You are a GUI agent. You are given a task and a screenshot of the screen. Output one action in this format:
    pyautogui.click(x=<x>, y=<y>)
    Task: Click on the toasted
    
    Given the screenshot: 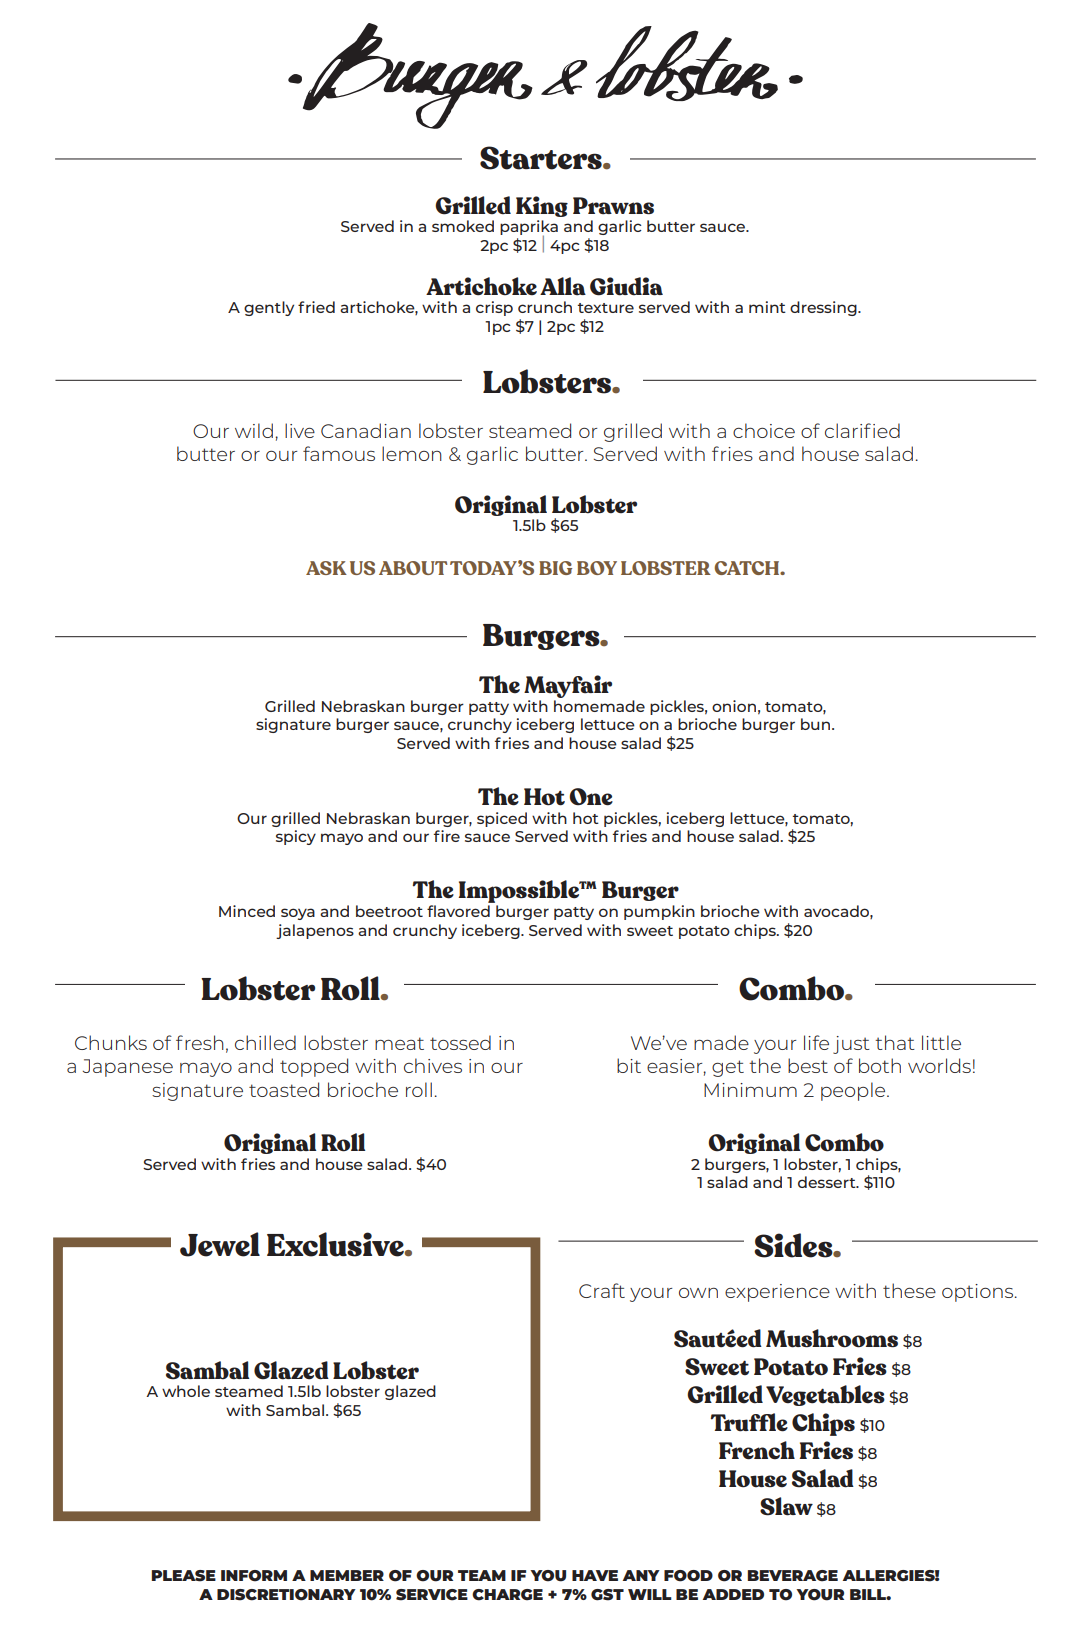 What is the action you would take?
    pyautogui.click(x=284, y=1089)
